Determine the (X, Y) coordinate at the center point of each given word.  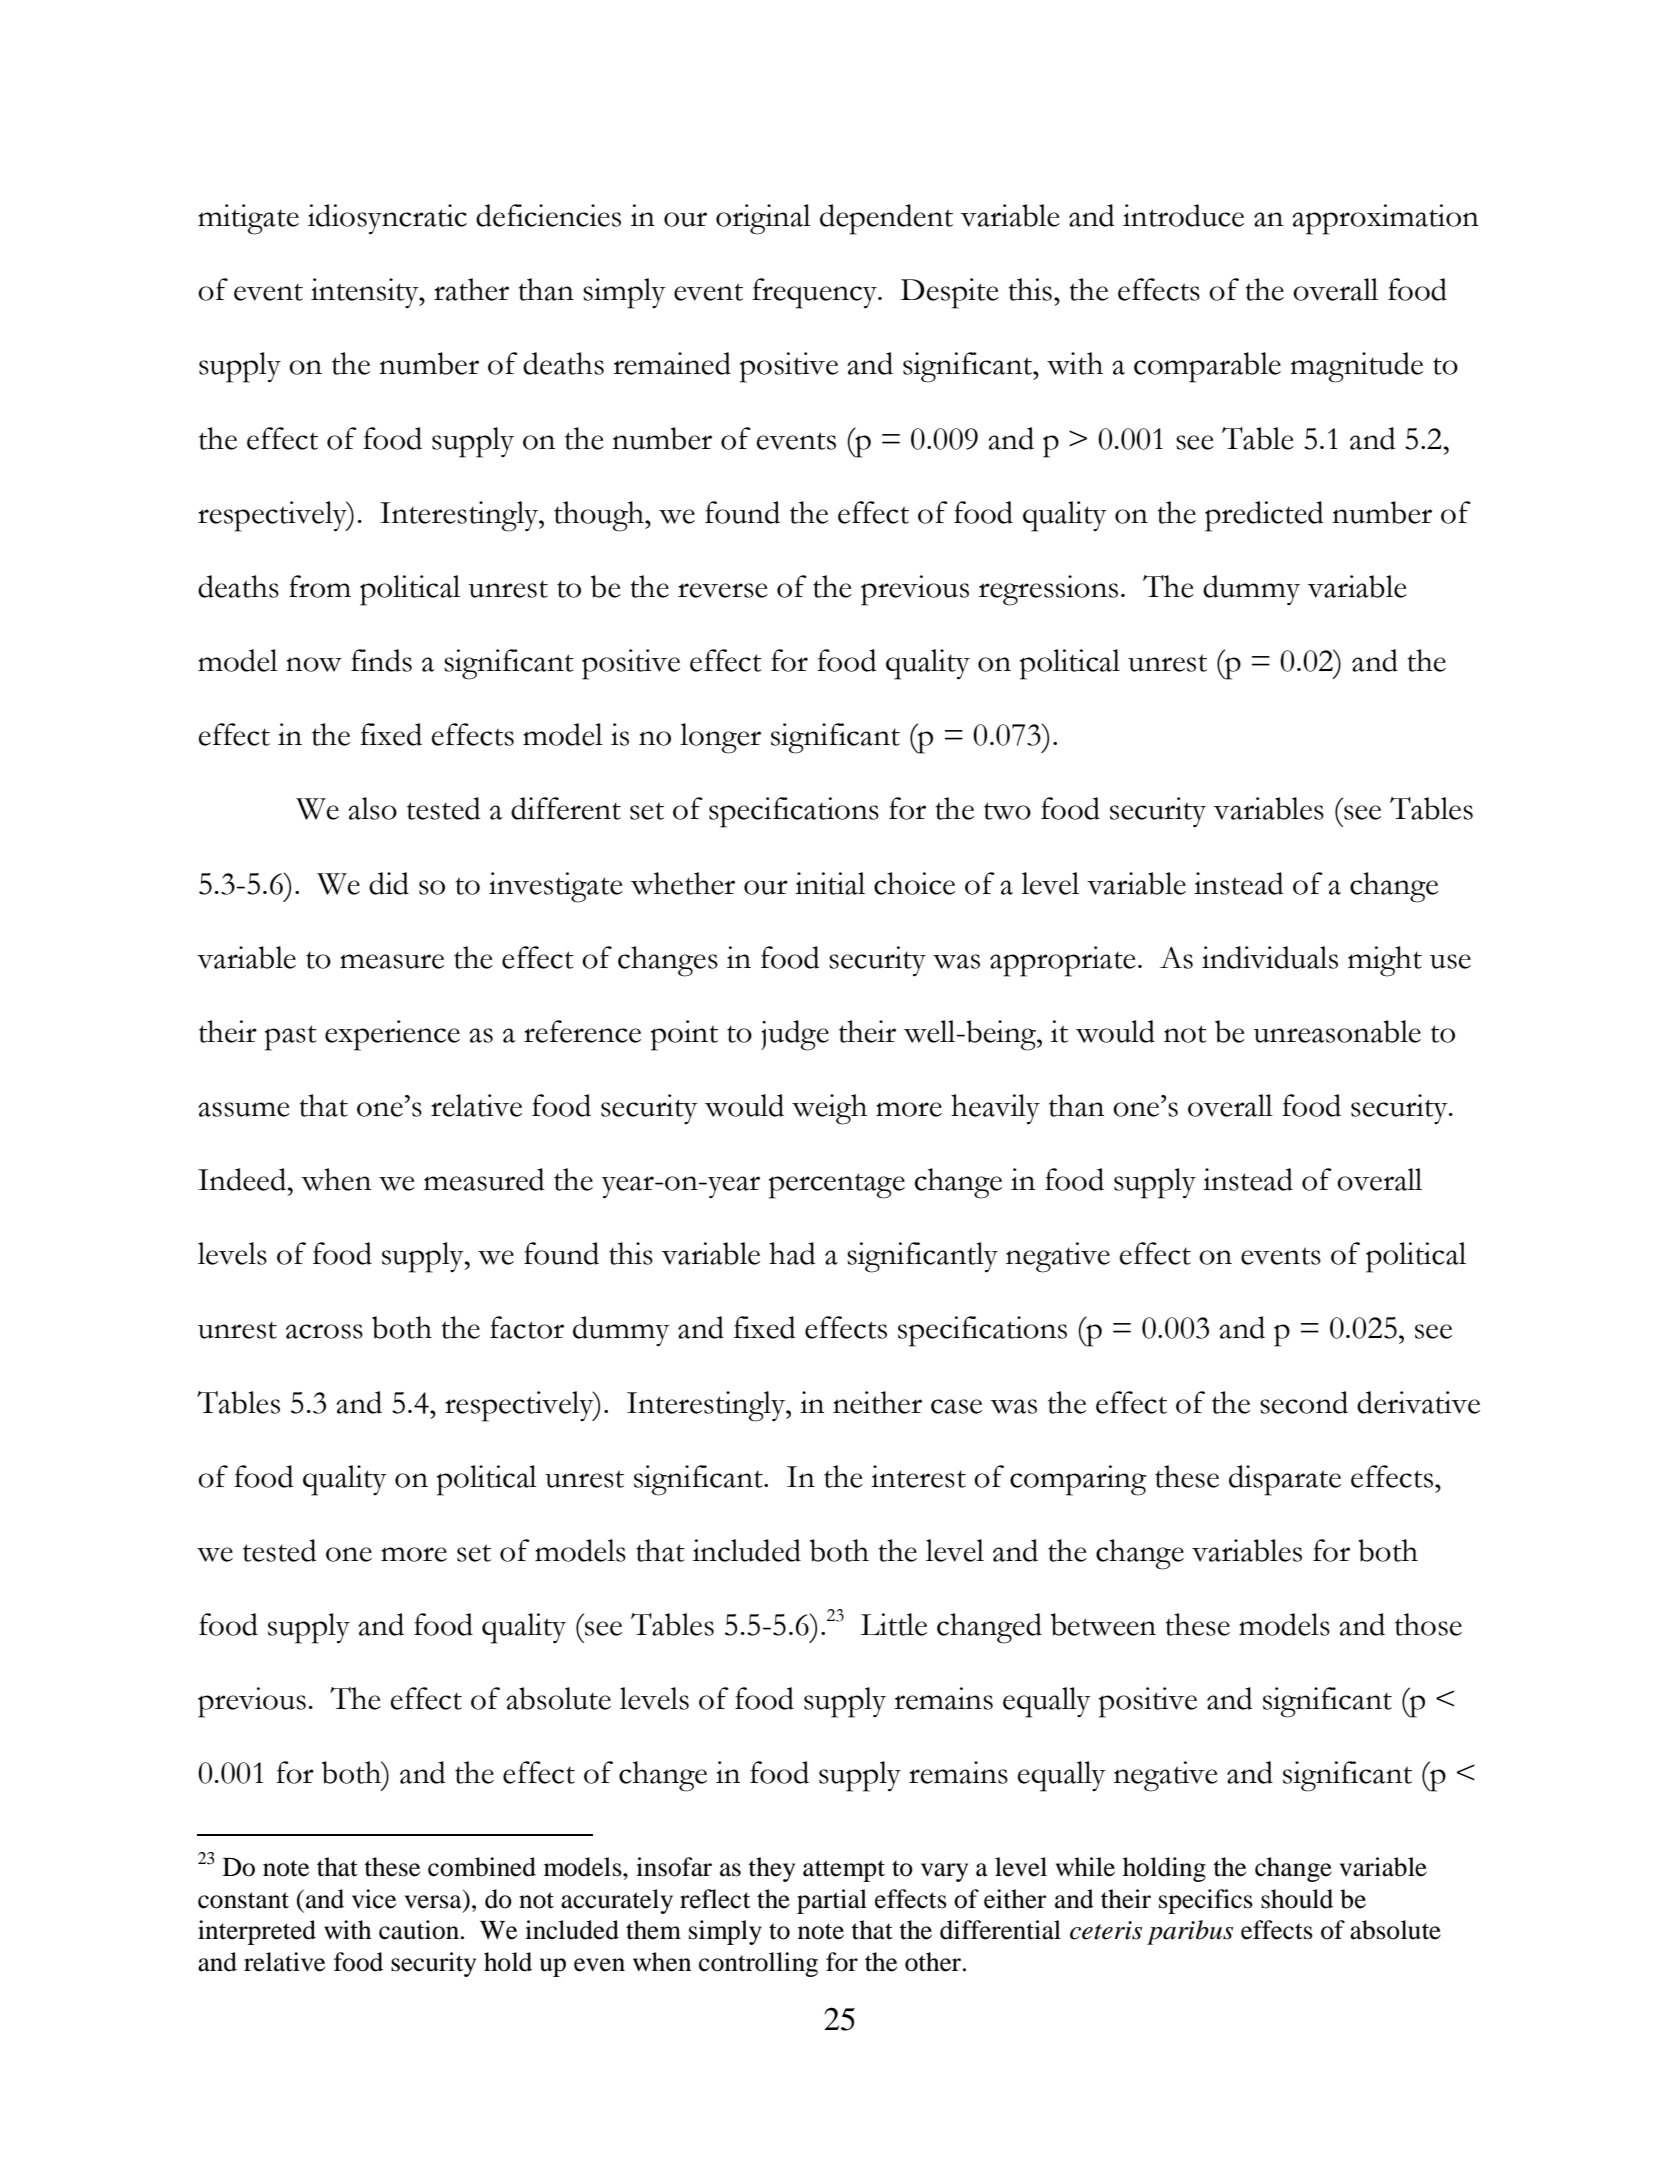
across (324, 1331)
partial (832, 1901)
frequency (815, 293)
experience (392, 1035)
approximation (1385, 219)
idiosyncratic (387, 219)
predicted (1264, 516)
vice (374, 1899)
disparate (1285, 1480)
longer (720, 738)
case (956, 1406)
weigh (829, 1109)
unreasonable (1337, 1031)
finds (381, 660)
